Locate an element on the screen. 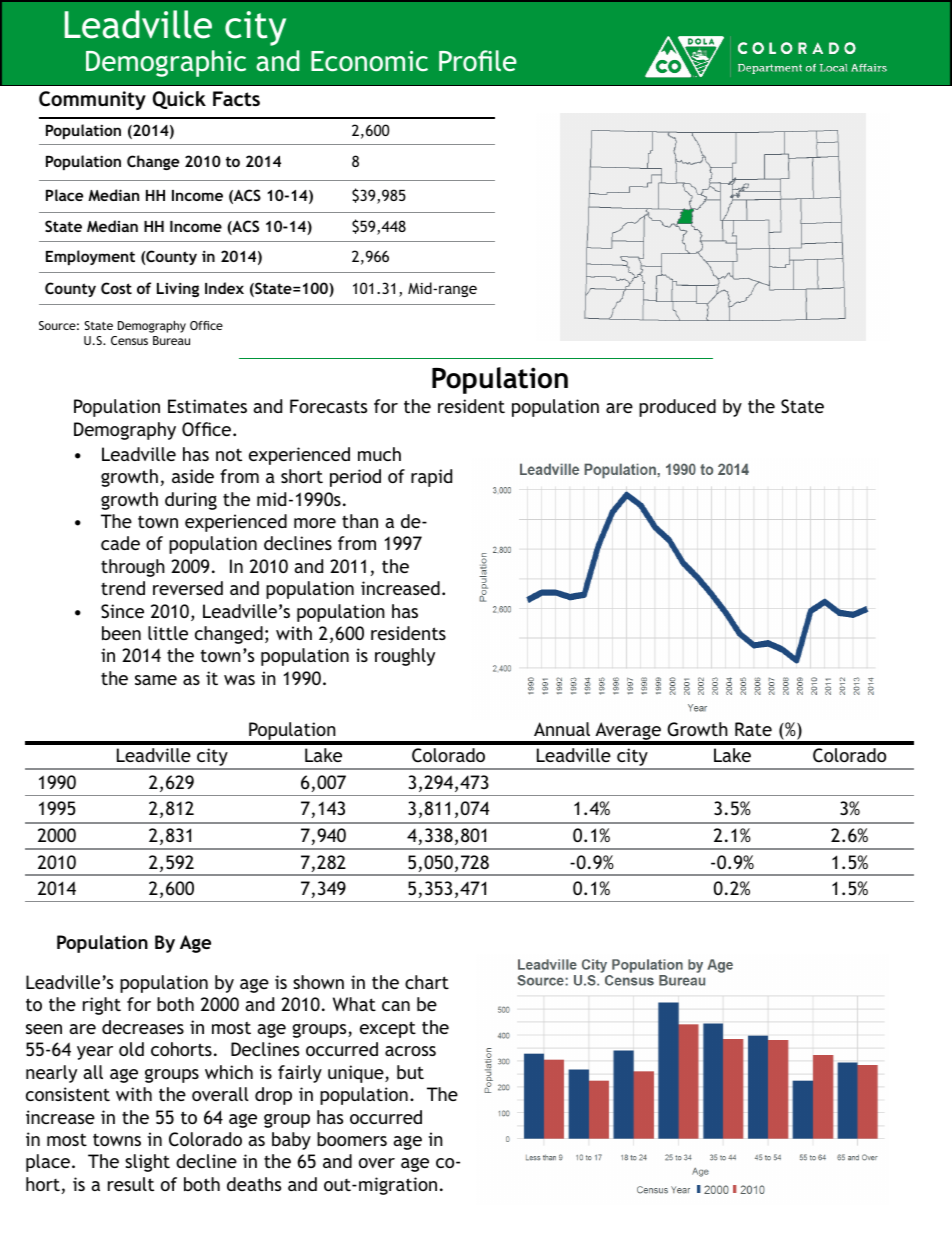 This screenshot has width=952, height=1233. same is located at coordinates (156, 680).
